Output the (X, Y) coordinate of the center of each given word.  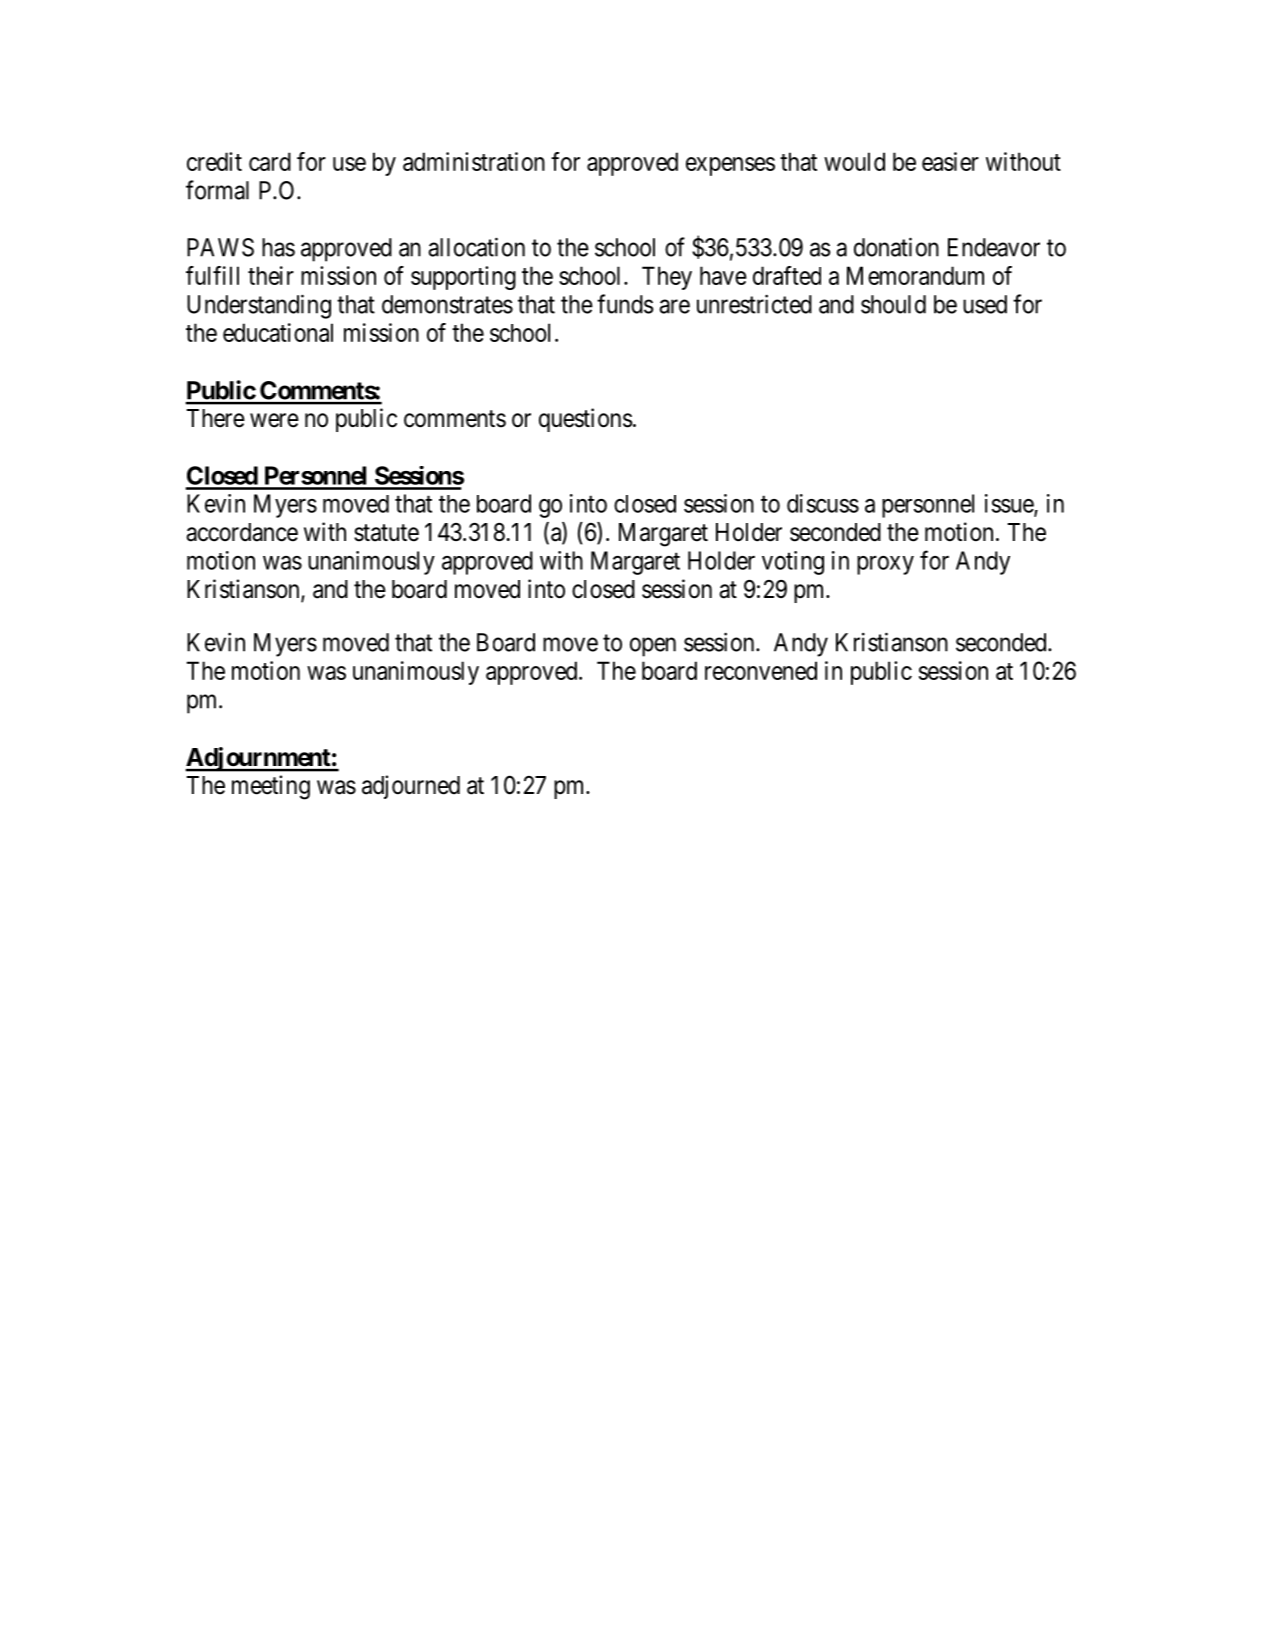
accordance (242, 532)
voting (793, 563)
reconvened (761, 670)
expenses (730, 166)
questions (586, 420)
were (274, 420)
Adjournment (258, 759)
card (270, 161)
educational (278, 332)
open (653, 647)
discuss (823, 503)
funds (625, 304)
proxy (885, 565)
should (893, 304)
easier (950, 161)
